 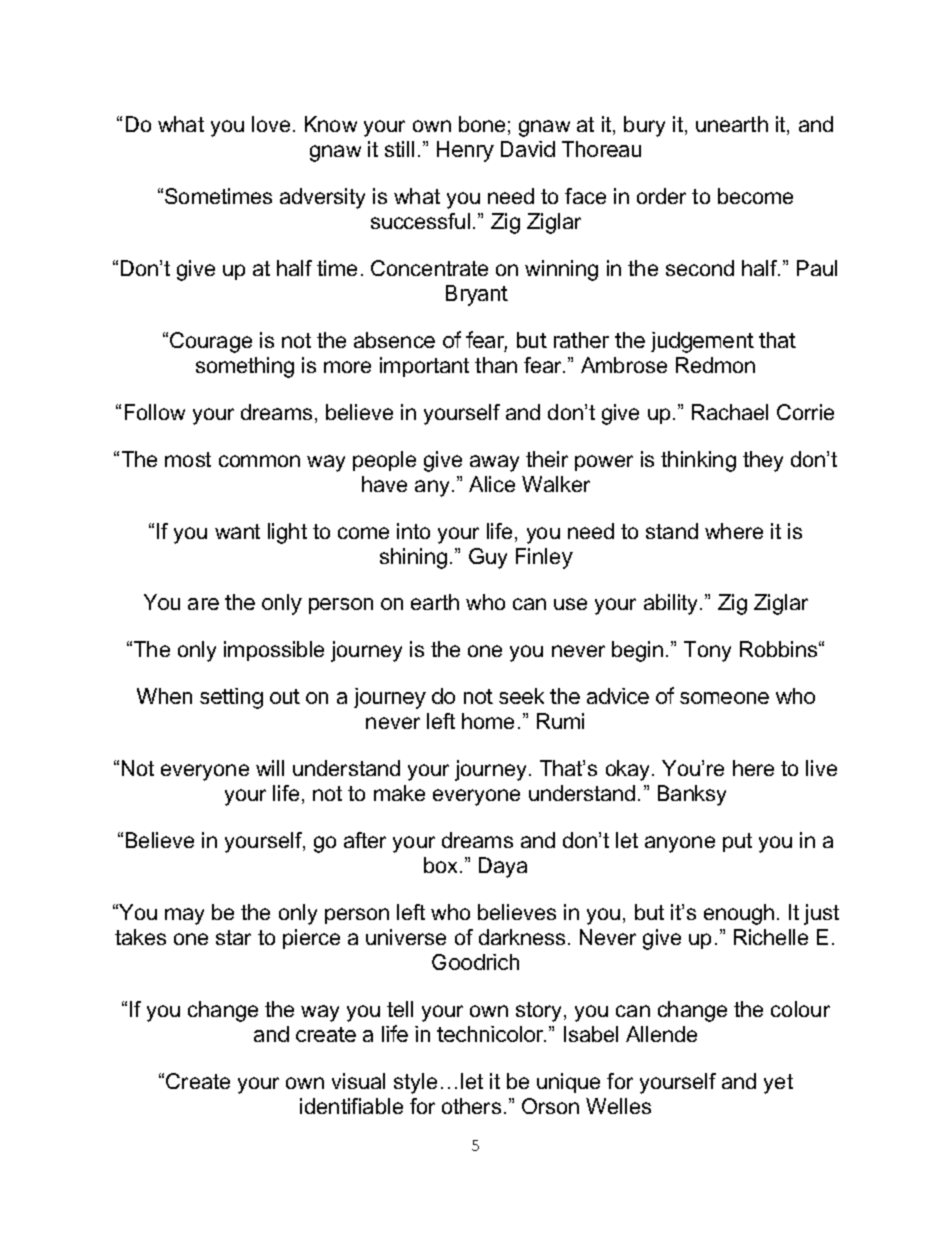 I want to click on may, so click(x=184, y=916).
